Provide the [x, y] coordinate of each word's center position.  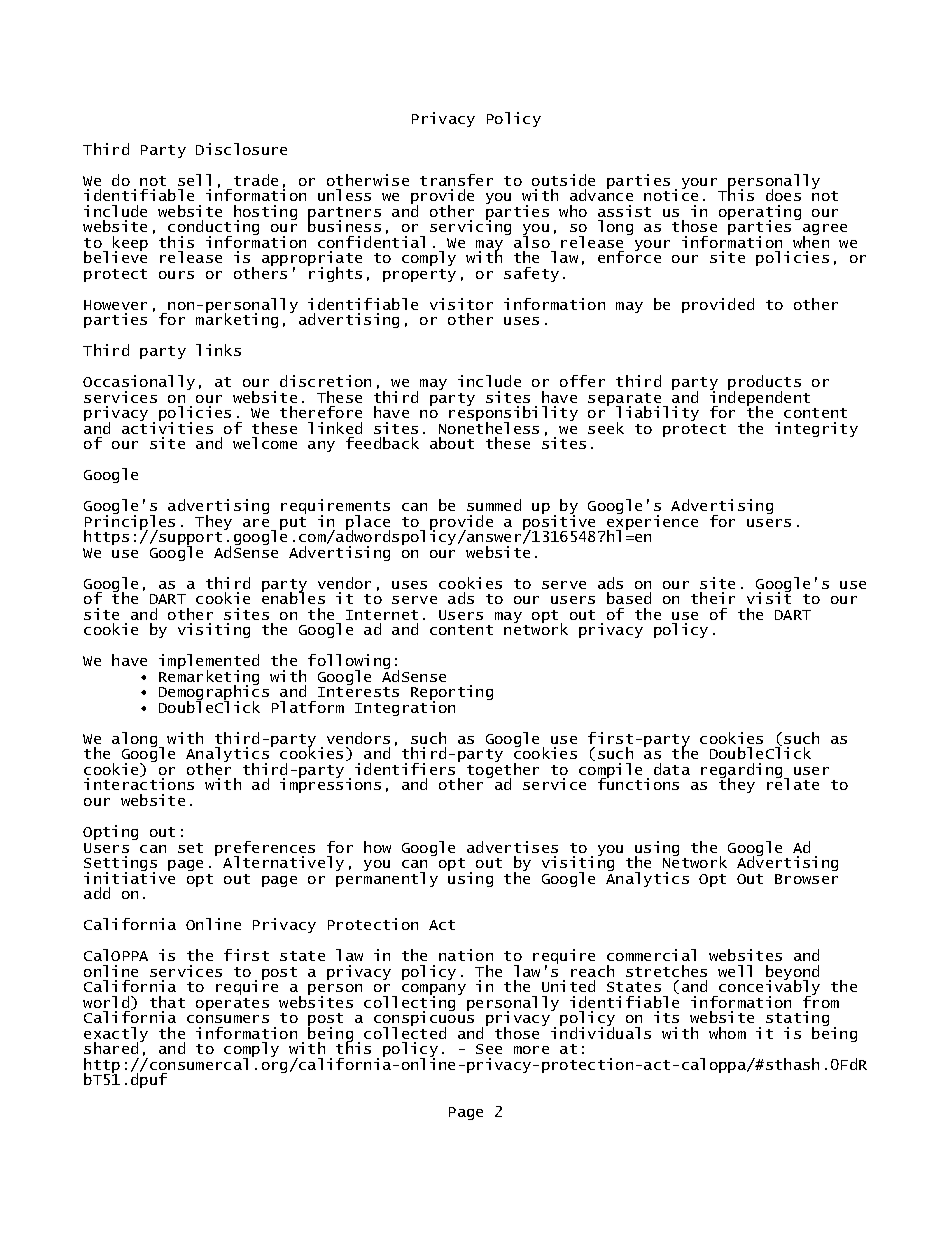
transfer [456, 180]
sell [194, 180]
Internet [382, 615]
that [167, 1002]
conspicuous [424, 1019]
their [713, 598]
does [783, 195]
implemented [209, 663]
